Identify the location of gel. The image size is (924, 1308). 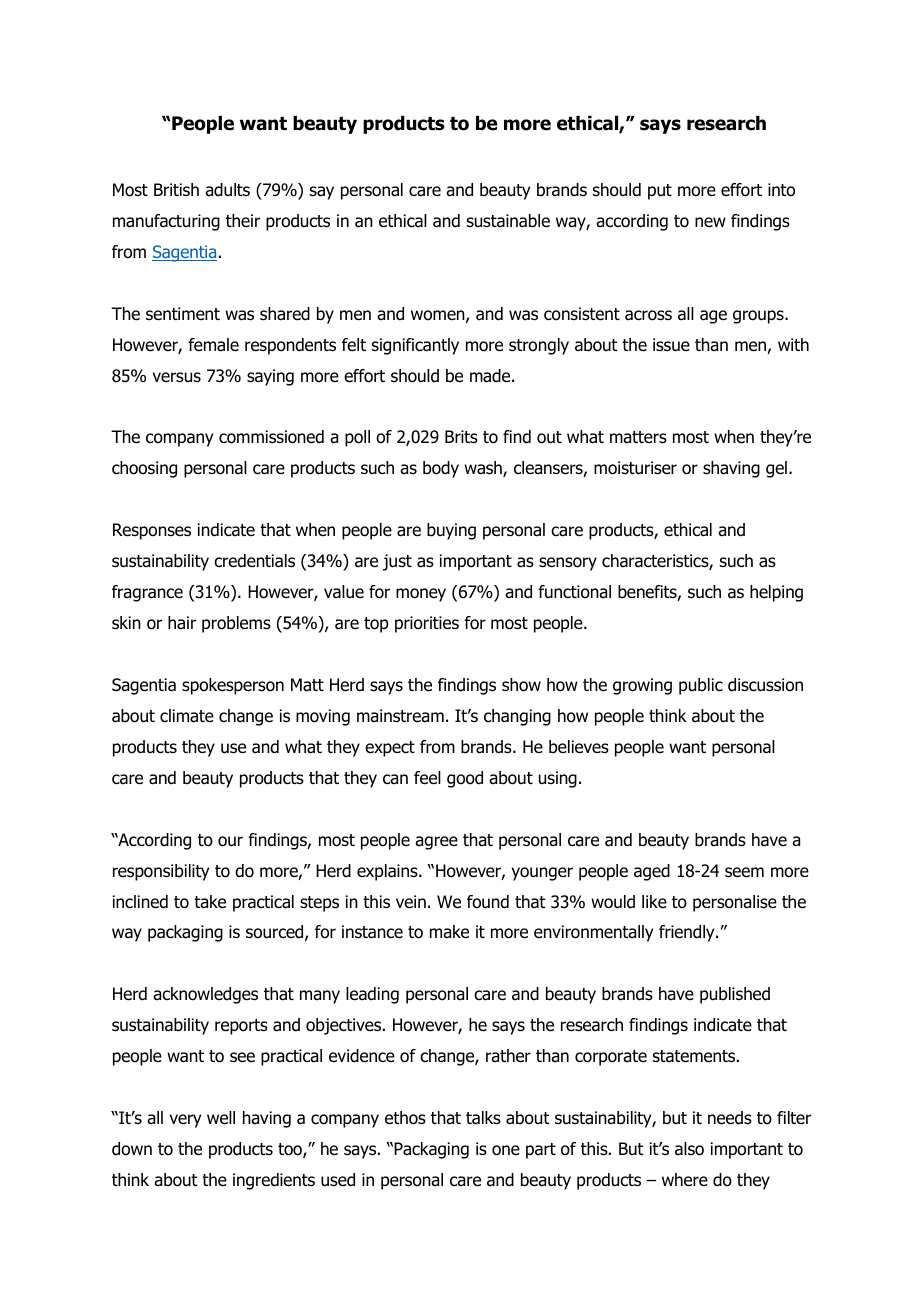
(776, 469).
